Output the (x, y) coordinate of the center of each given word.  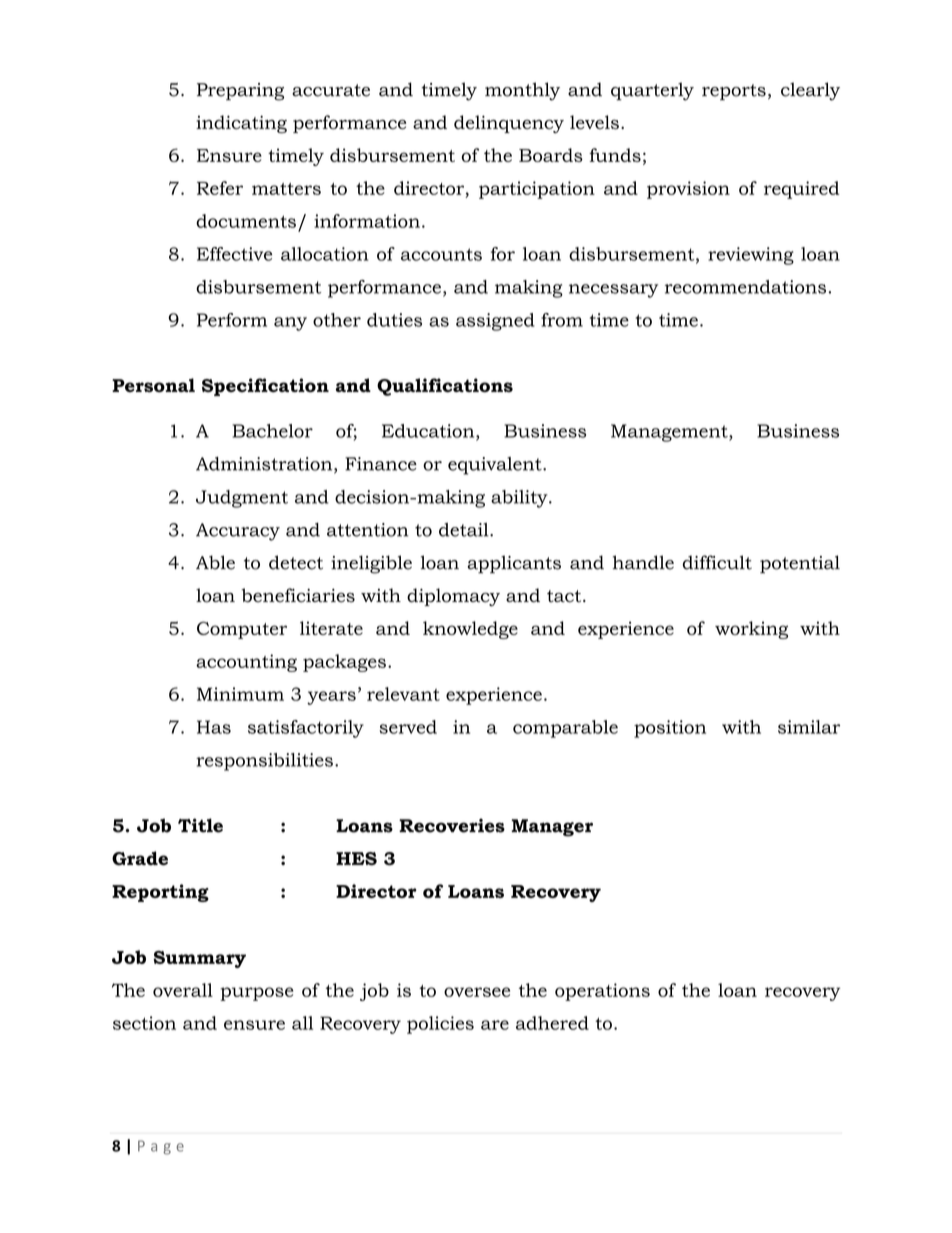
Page (161, 1147)
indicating (241, 124)
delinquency (509, 124)
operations (602, 992)
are (495, 1025)
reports (734, 92)
